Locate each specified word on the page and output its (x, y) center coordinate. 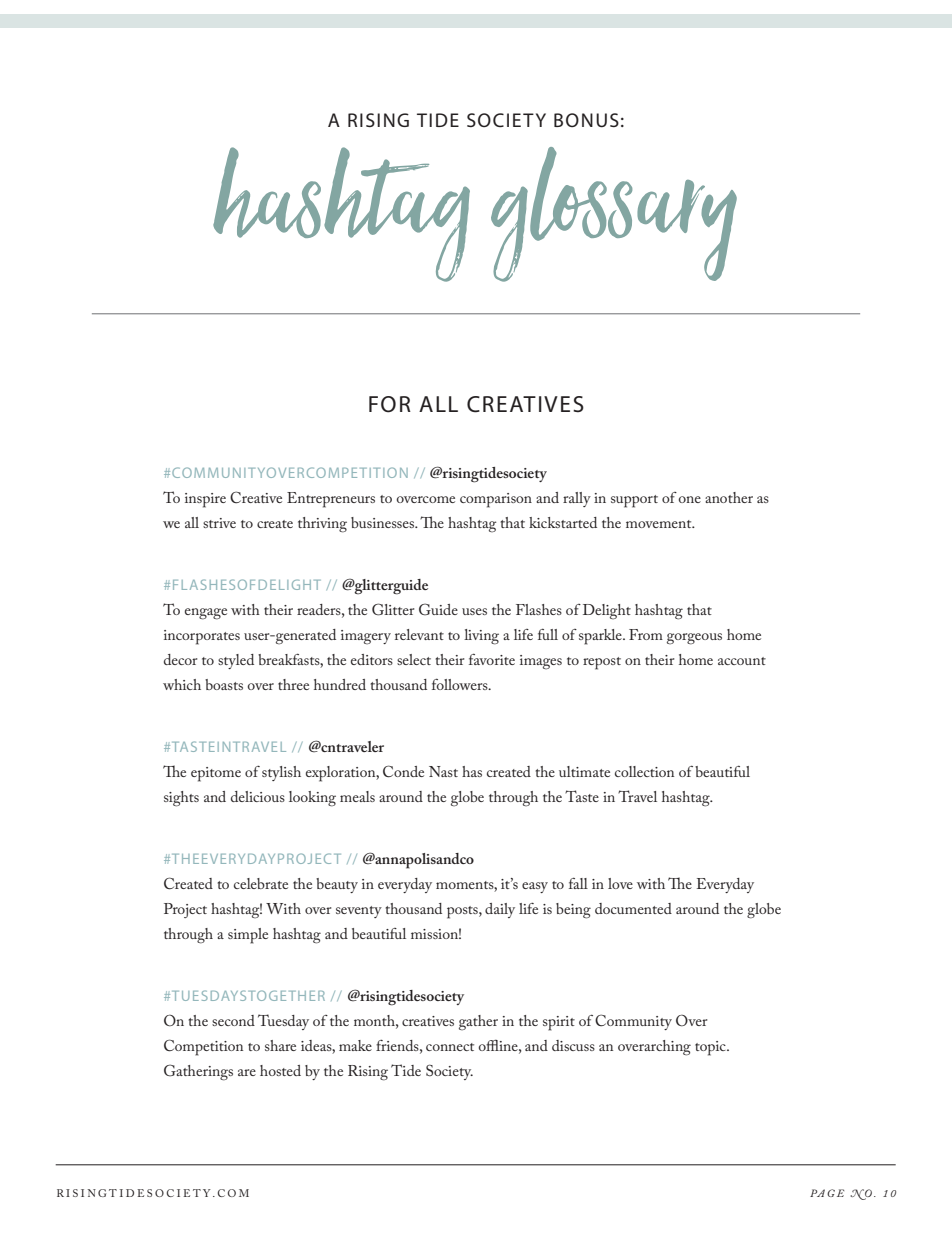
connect (450, 1047)
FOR (390, 404)
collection (644, 771)
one (690, 499)
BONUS (586, 120)
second (233, 1020)
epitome (216, 774)
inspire (205, 500)
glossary (614, 214)
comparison (496, 500)
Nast (443, 771)
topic (711, 1048)
